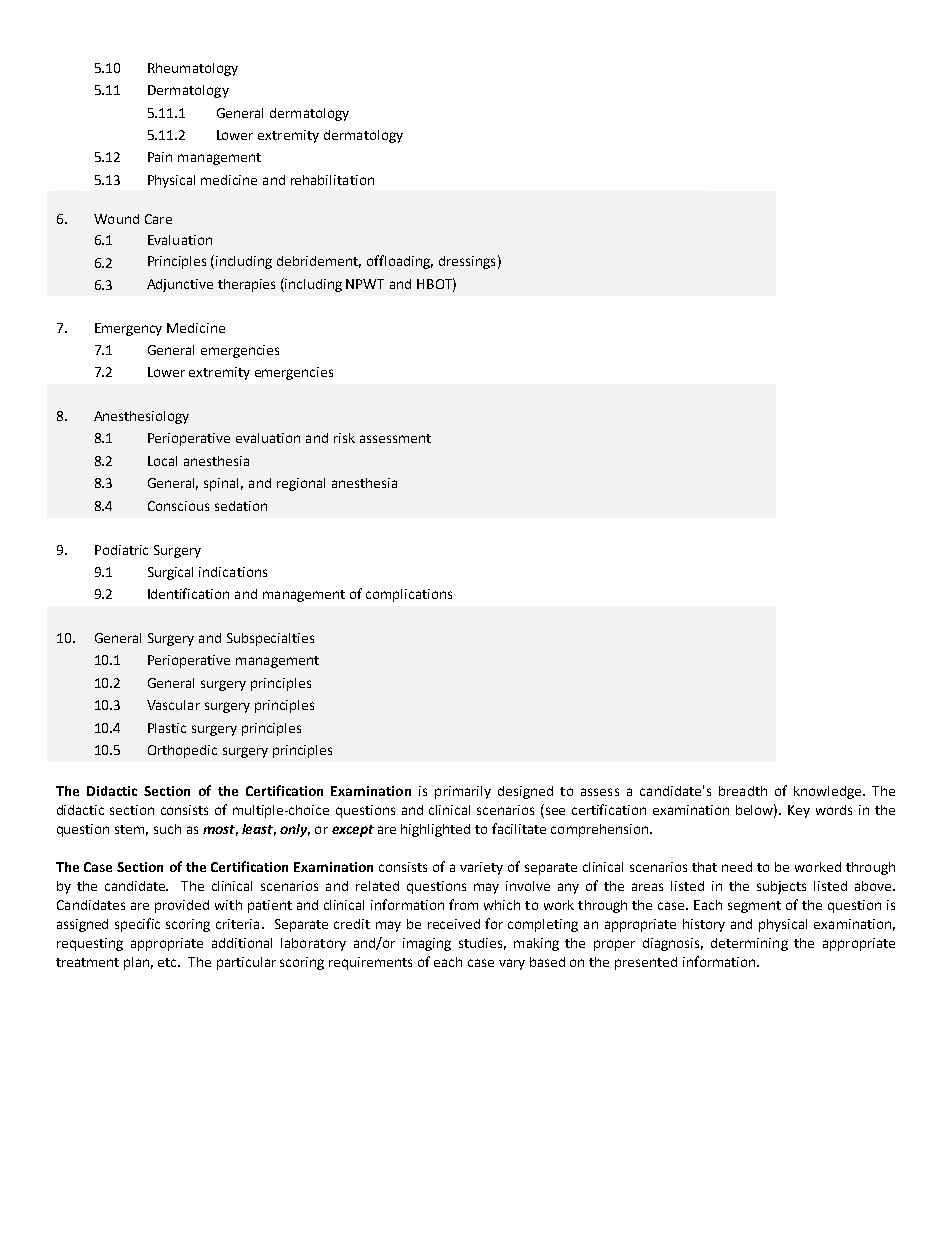 The width and height of the image is (952, 1233). Describe the element at coordinates (344, 438) in the image. I see `risk` at that location.
